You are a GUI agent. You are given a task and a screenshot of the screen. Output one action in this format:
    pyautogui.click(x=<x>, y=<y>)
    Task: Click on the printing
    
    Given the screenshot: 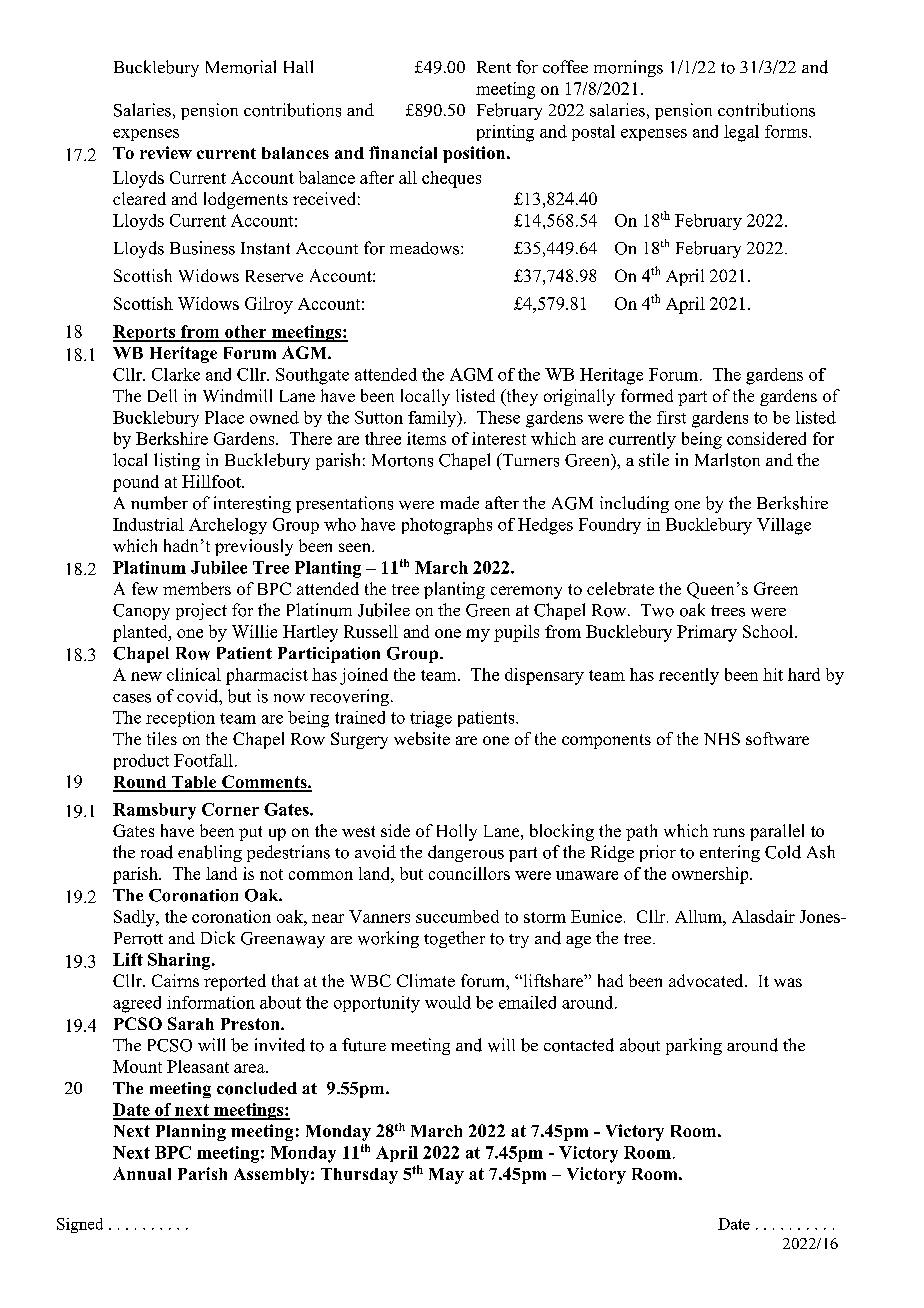 What is the action you would take?
    pyautogui.click(x=505, y=133)
